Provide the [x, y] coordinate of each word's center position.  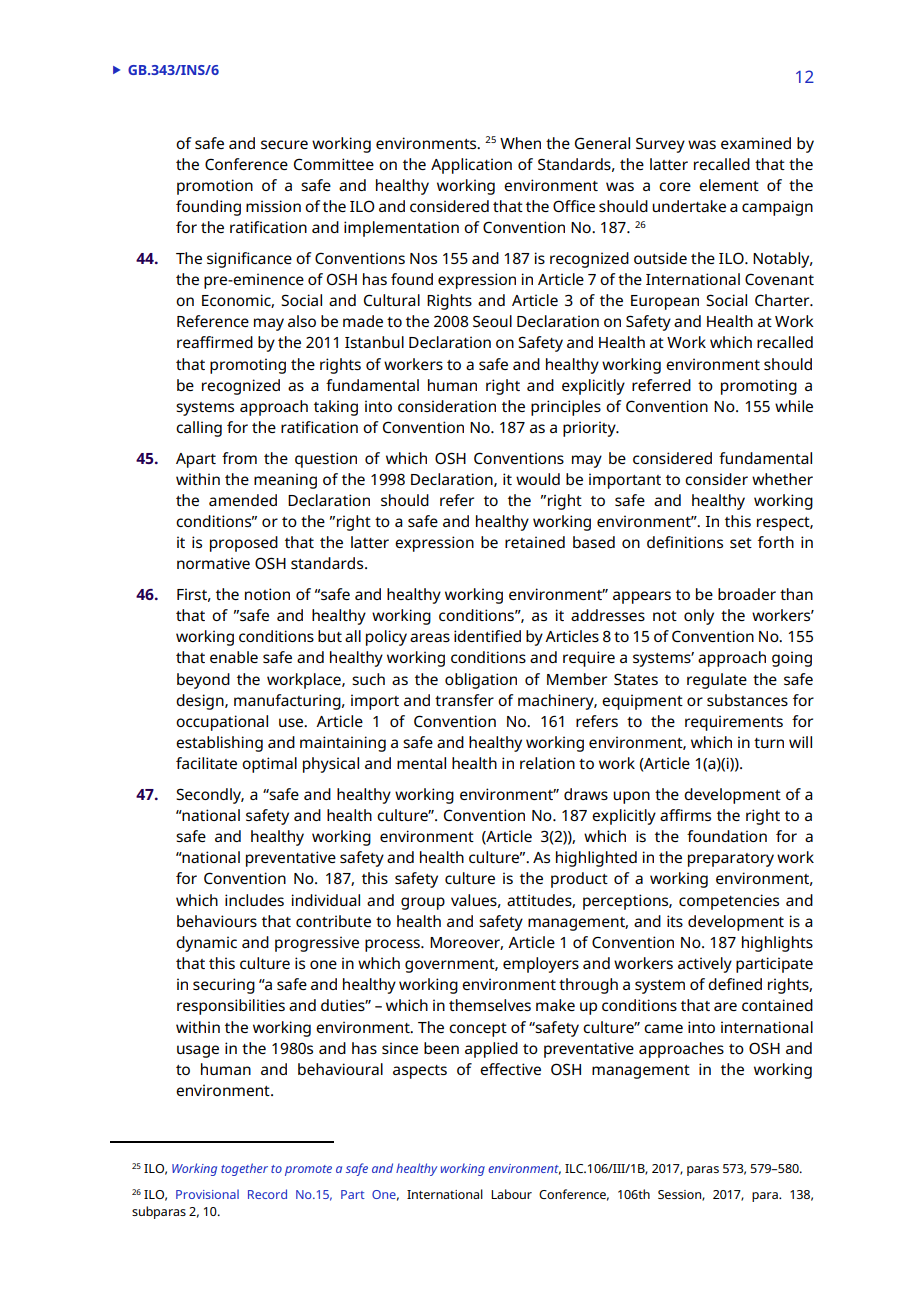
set [741, 543]
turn [769, 743]
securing [224, 986]
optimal [269, 765]
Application [471, 166]
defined [735, 984]
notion [267, 594]
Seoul [492, 321]
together [244, 1169]
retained [535, 542]
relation [547, 763]
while [794, 406]
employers [541, 965]
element [729, 185]
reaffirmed [215, 342]
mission [273, 206]
